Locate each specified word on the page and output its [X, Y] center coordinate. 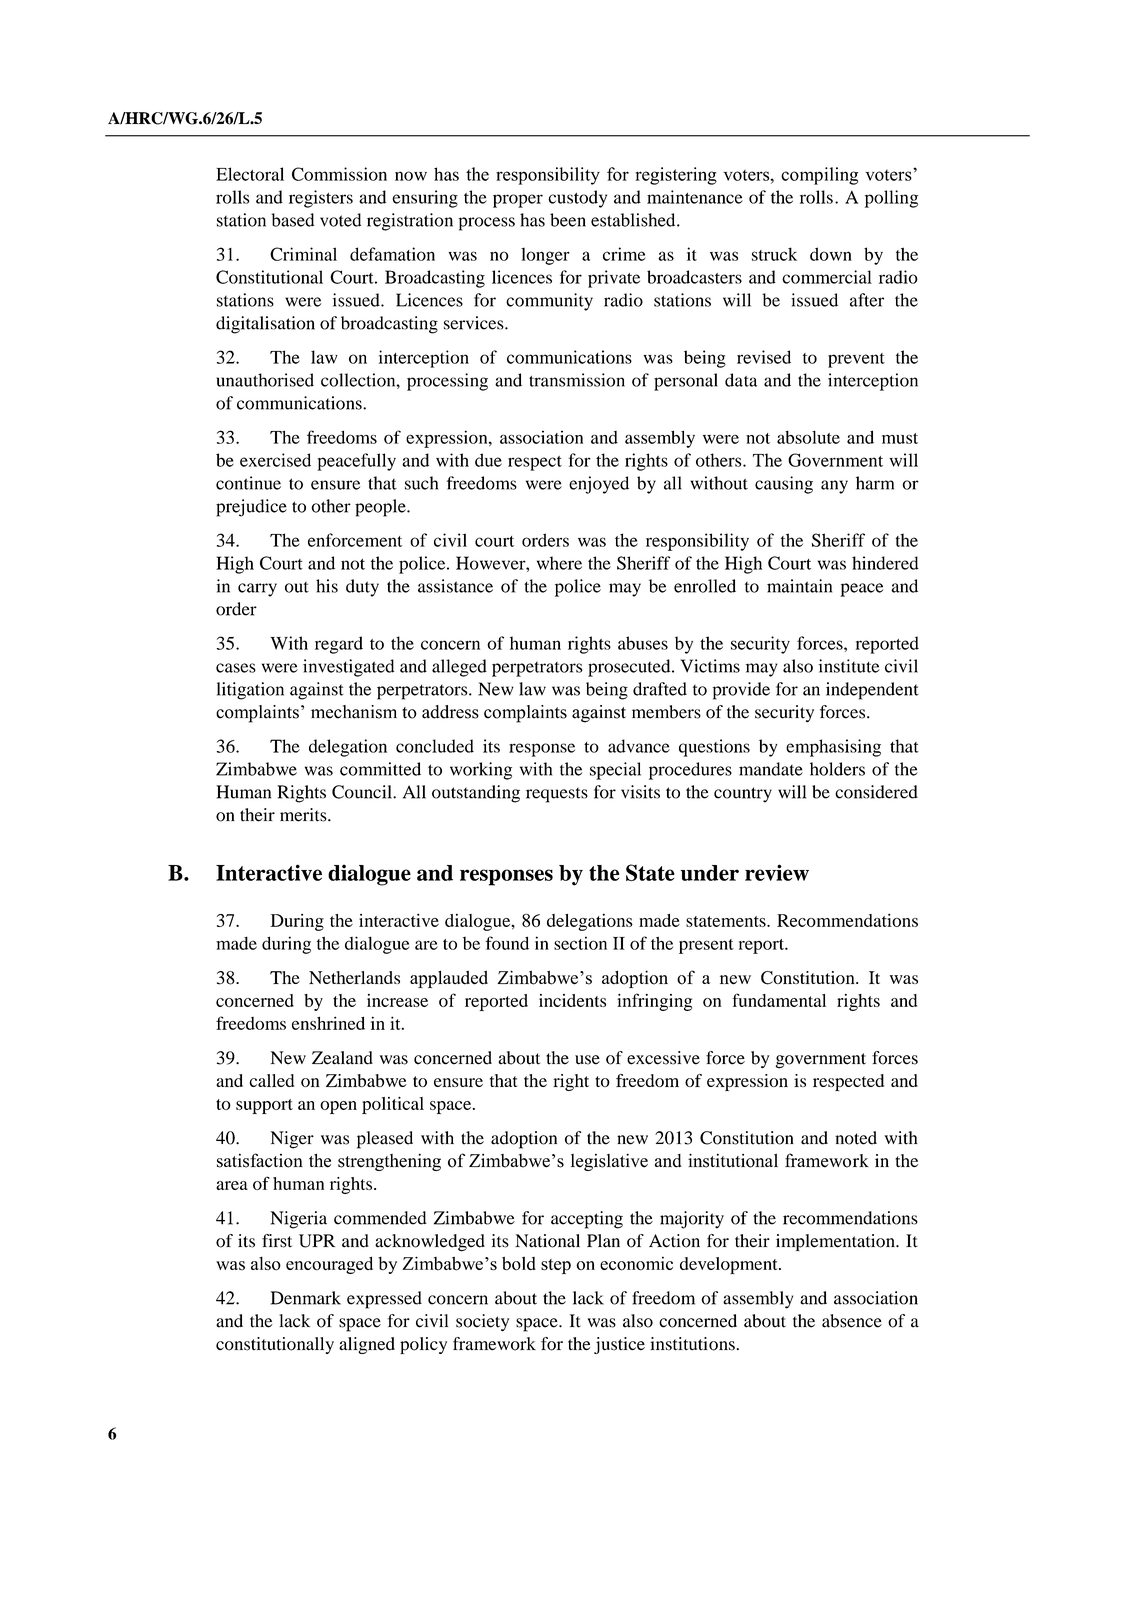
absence [852, 1321]
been [568, 220]
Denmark [306, 1298]
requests [557, 795]
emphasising [833, 748]
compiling [819, 176]
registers [321, 199]
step [556, 1266]
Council [363, 792]
